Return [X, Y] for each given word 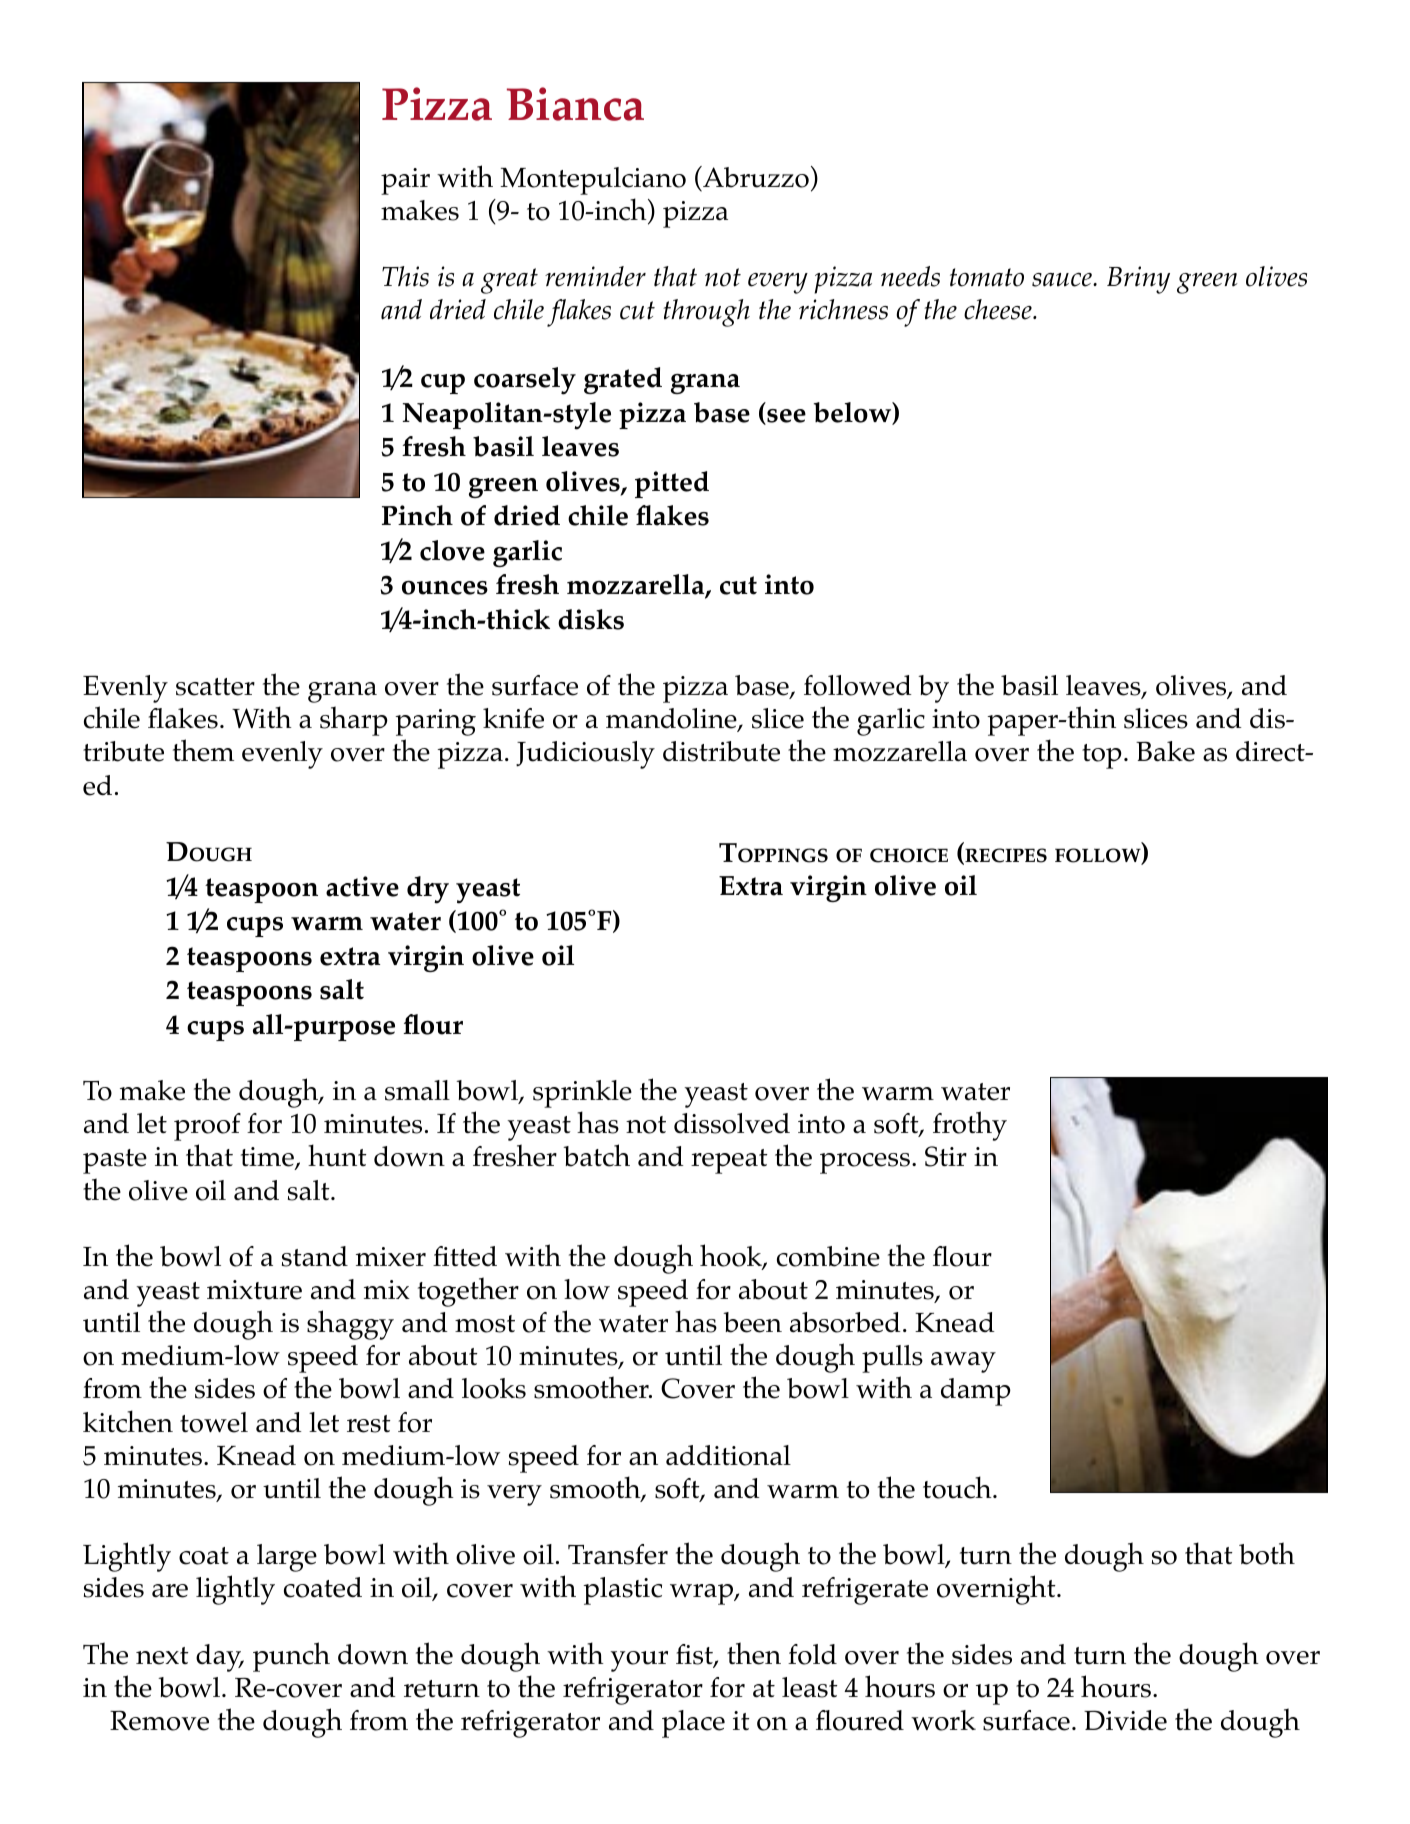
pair [405, 181]
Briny [1138, 280]
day [220, 1658]
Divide [1125, 1720]
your [639, 1661]
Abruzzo [755, 177]
